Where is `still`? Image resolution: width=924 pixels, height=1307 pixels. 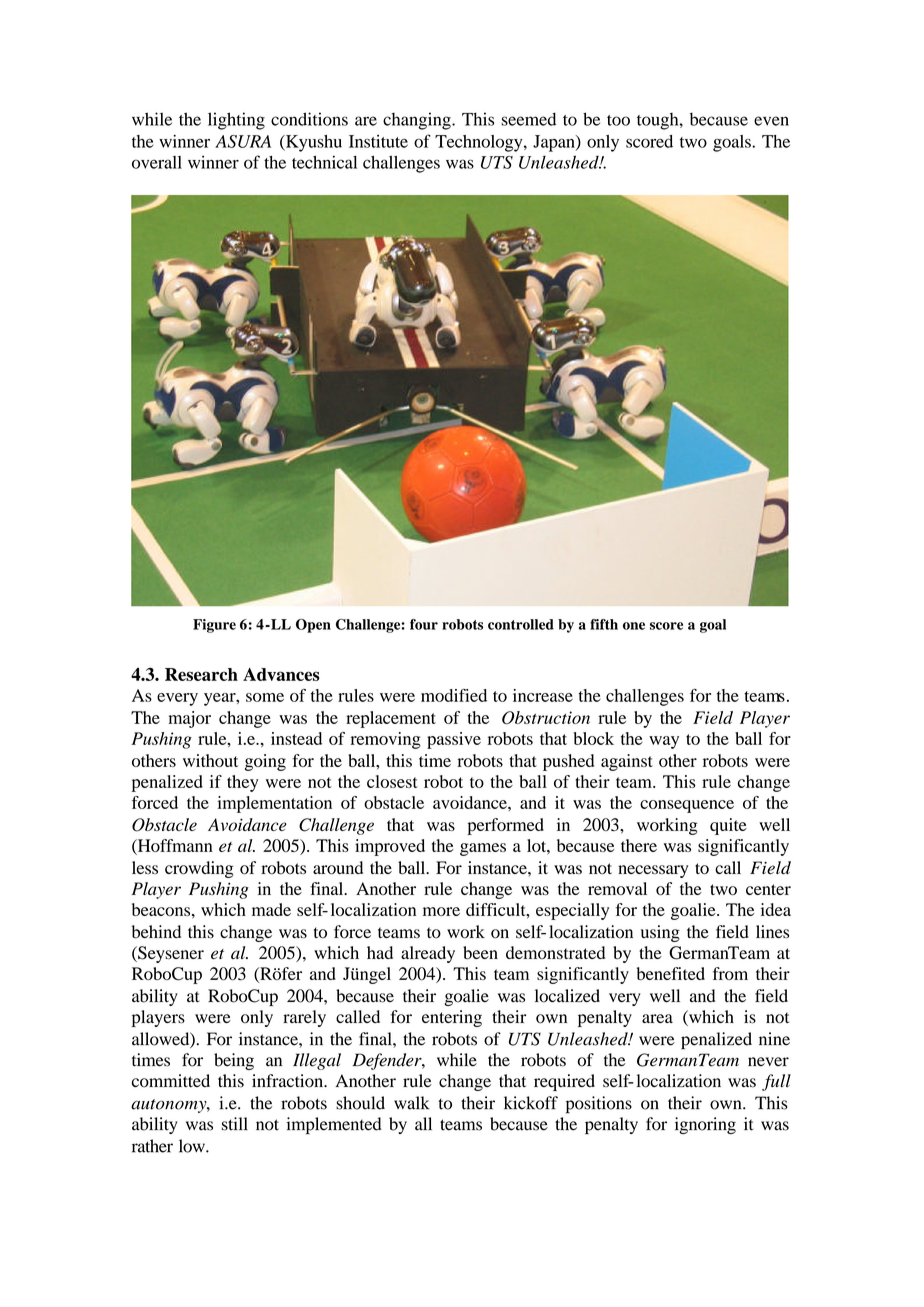 still is located at coordinates (235, 1124).
